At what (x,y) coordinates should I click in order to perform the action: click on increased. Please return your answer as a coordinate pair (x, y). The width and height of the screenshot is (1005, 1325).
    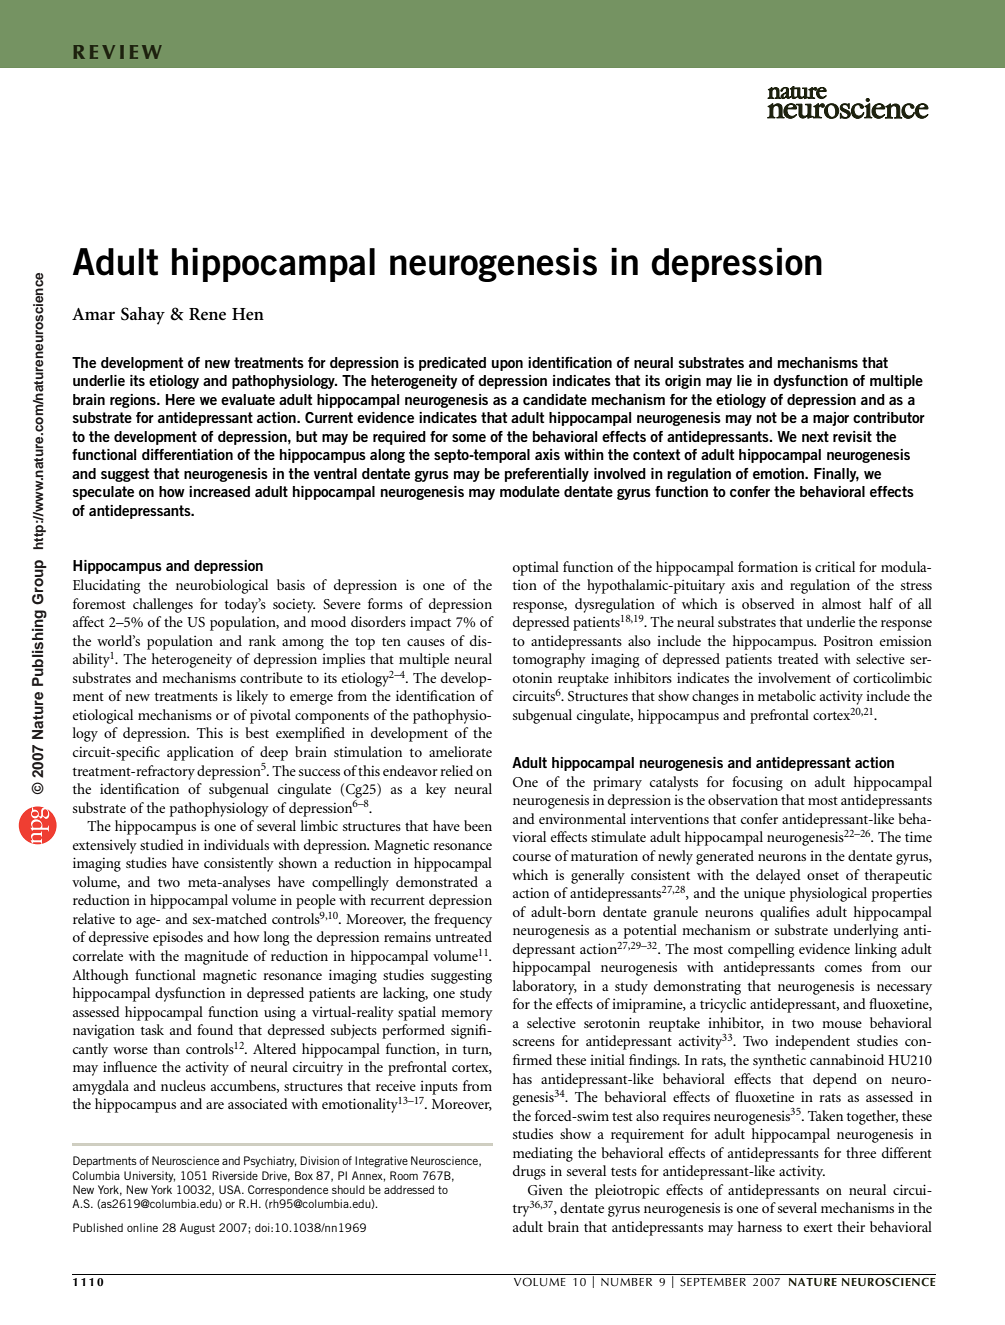
    Looking at the image, I should click on (219, 491).
